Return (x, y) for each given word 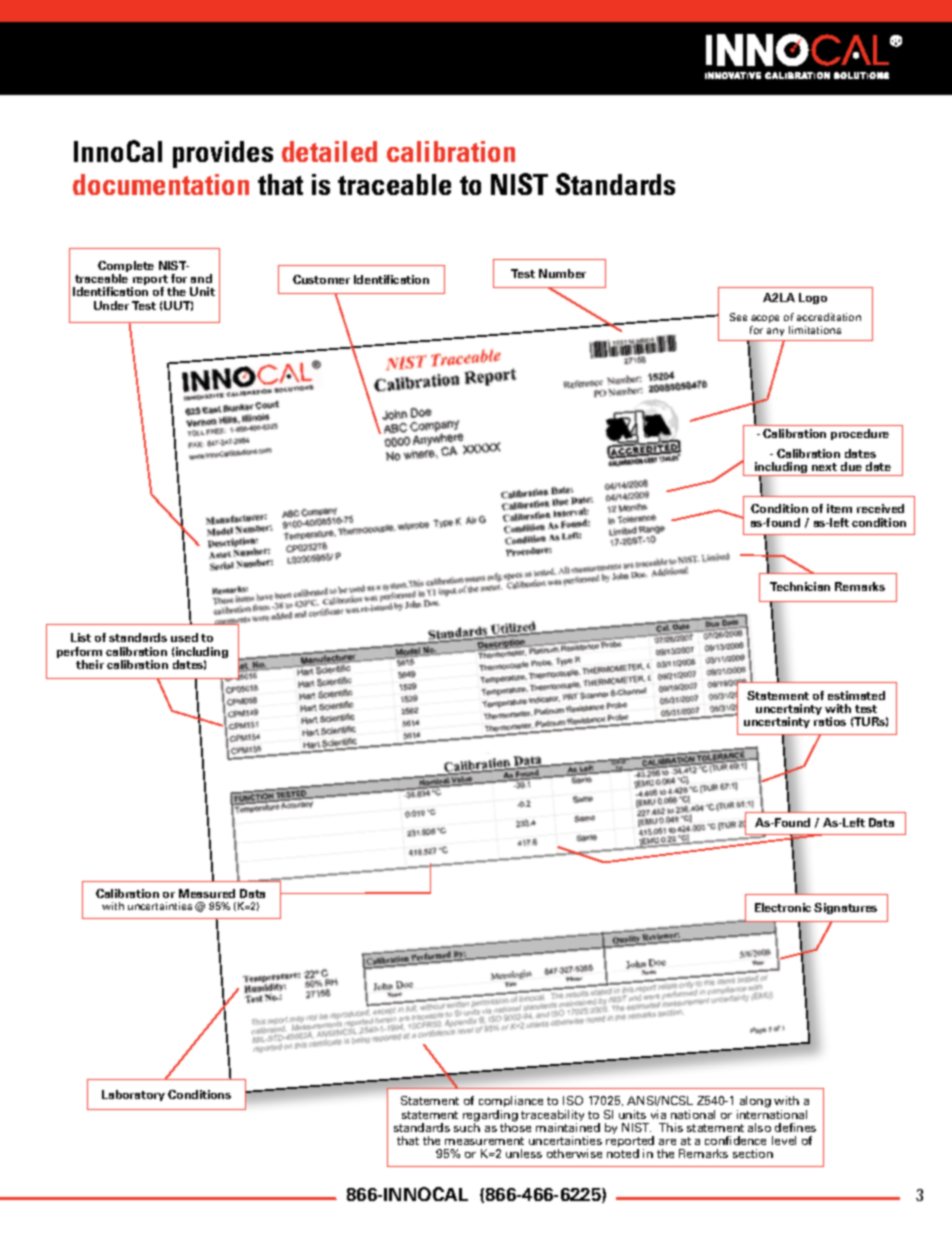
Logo (813, 298)
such (467, 1126)
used (184, 637)
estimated (856, 695)
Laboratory (133, 1095)
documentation (161, 184)
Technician (800, 586)
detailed (329, 151)
